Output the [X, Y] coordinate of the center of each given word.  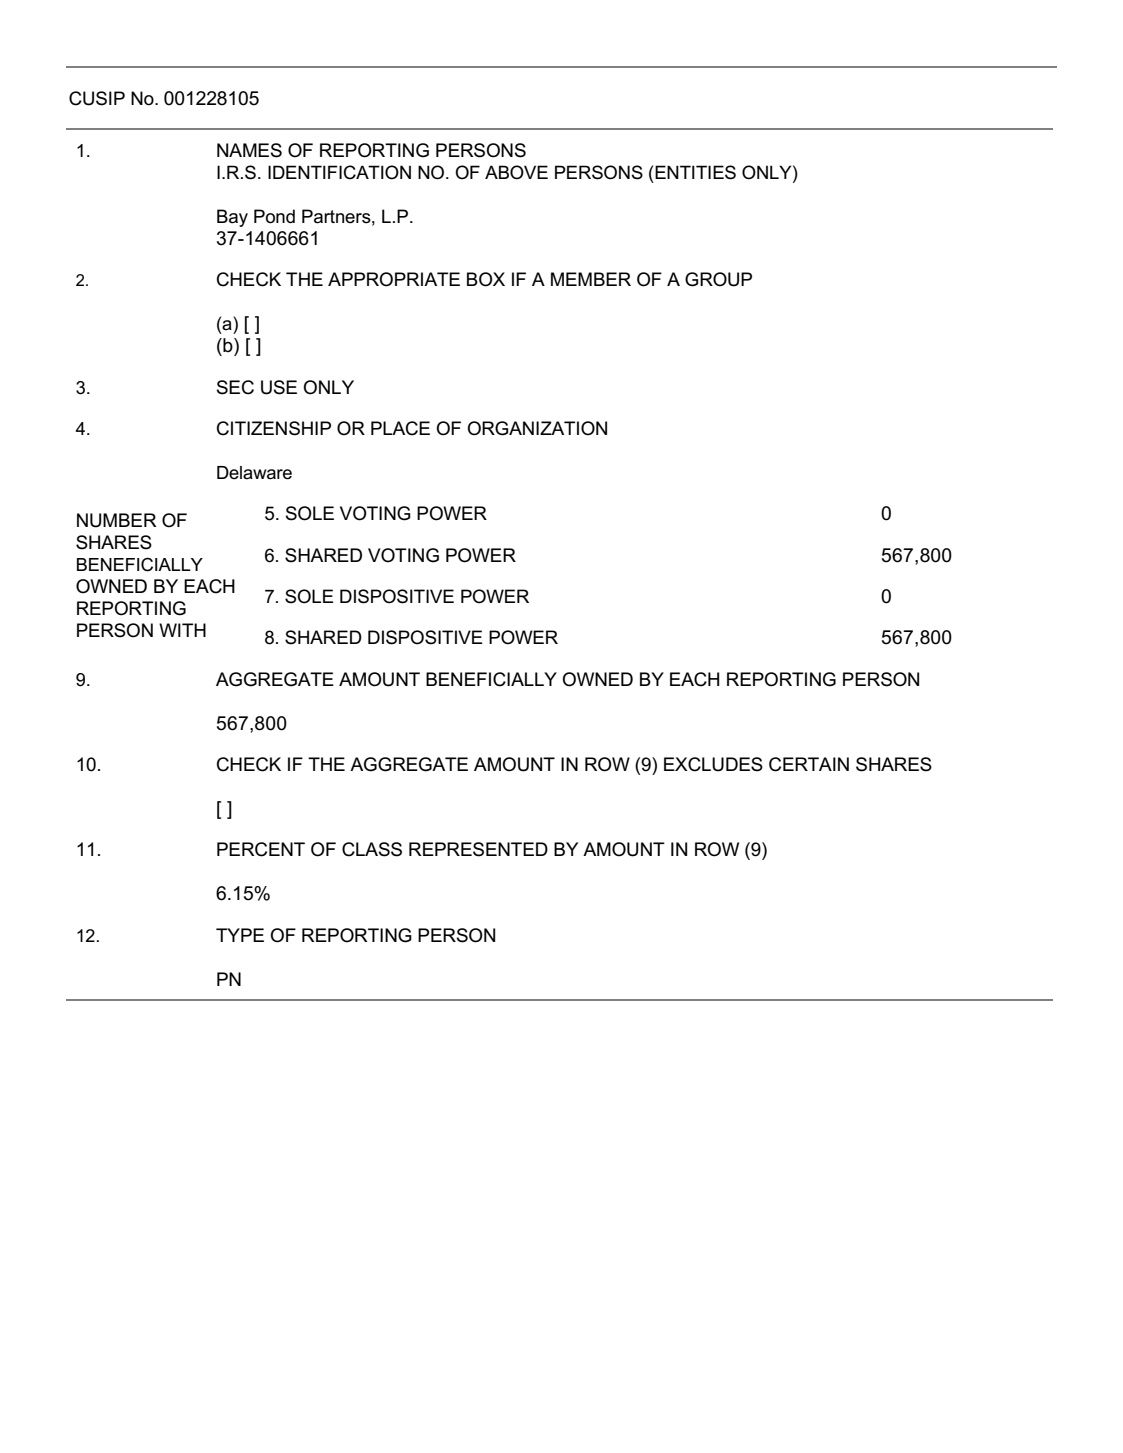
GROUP [718, 279]
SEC [235, 387]
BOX [486, 279]
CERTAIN [809, 764]
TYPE [240, 935]
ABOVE [516, 172]
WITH [182, 630]
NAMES [249, 150]
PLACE [400, 428]
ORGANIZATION [537, 428]
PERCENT [261, 849]
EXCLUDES [713, 764]
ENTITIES [695, 172]
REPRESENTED [478, 849]
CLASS [372, 849]
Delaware [254, 473]
